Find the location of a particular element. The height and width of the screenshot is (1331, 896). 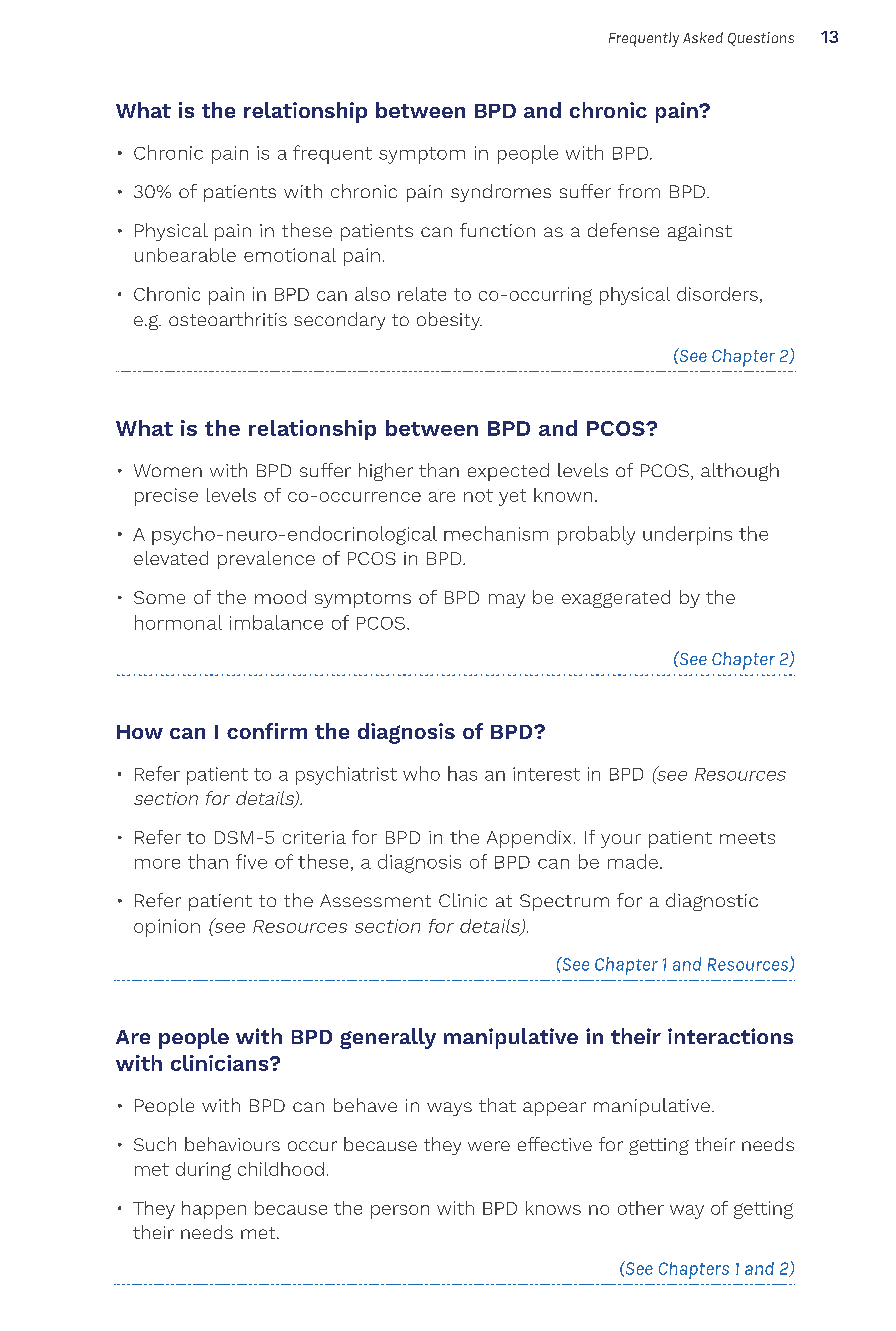

opinion is located at coordinates (167, 928).
